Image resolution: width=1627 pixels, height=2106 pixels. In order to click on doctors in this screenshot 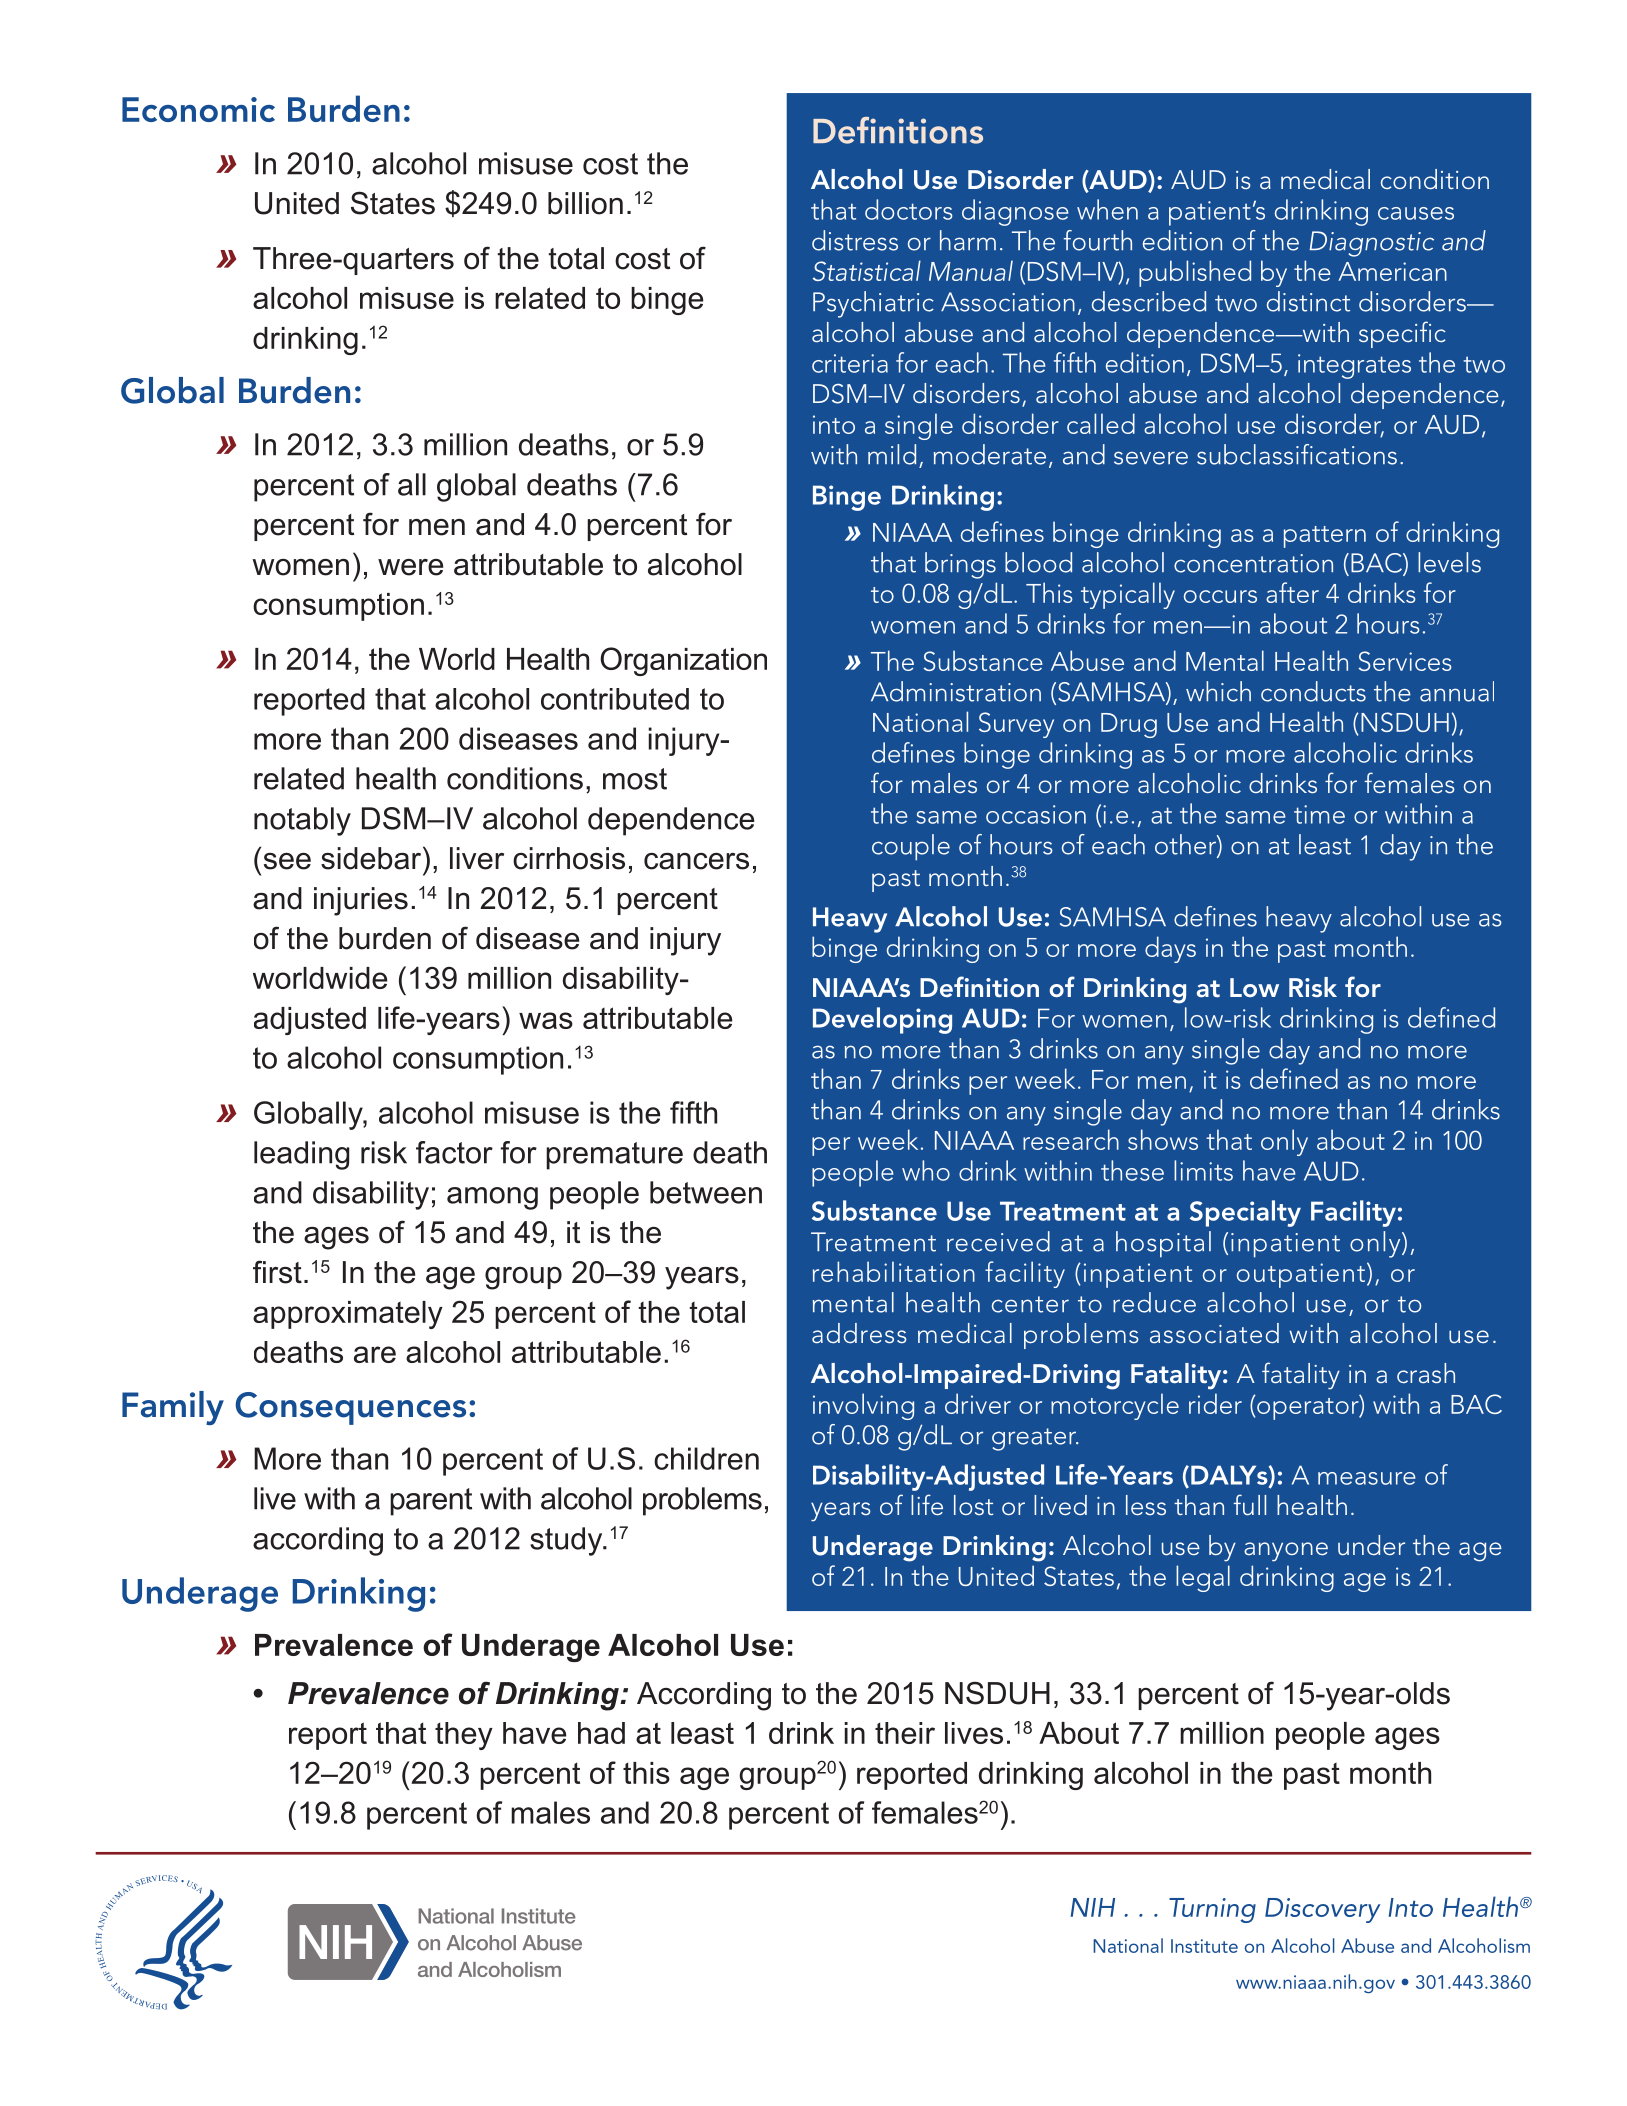, I will do `click(908, 209)`.
